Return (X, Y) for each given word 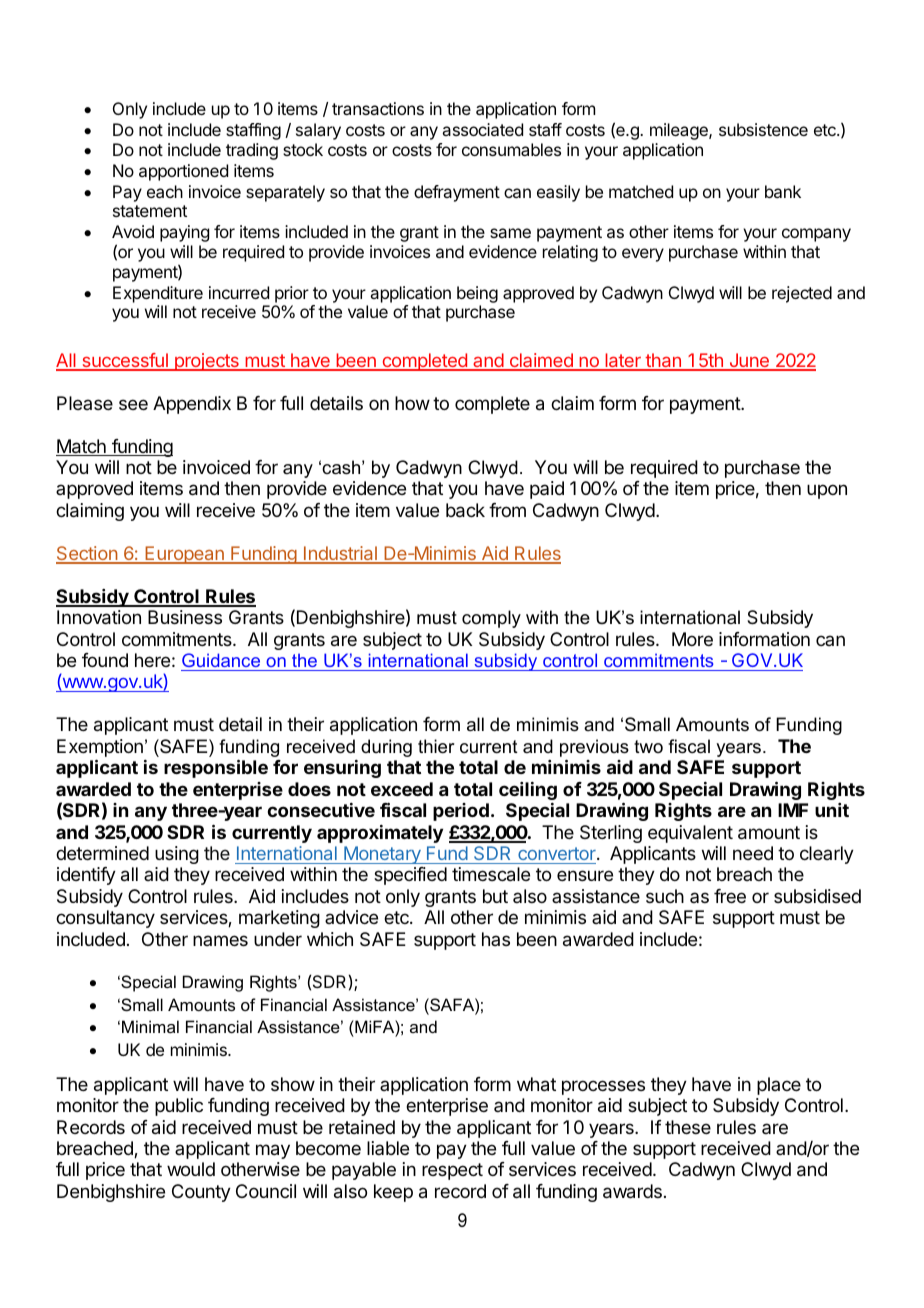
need (753, 853)
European (184, 555)
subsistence (763, 129)
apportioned (183, 172)
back (465, 510)
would (191, 1169)
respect (452, 1171)
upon (827, 491)
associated (482, 129)
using (177, 855)
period (461, 812)
